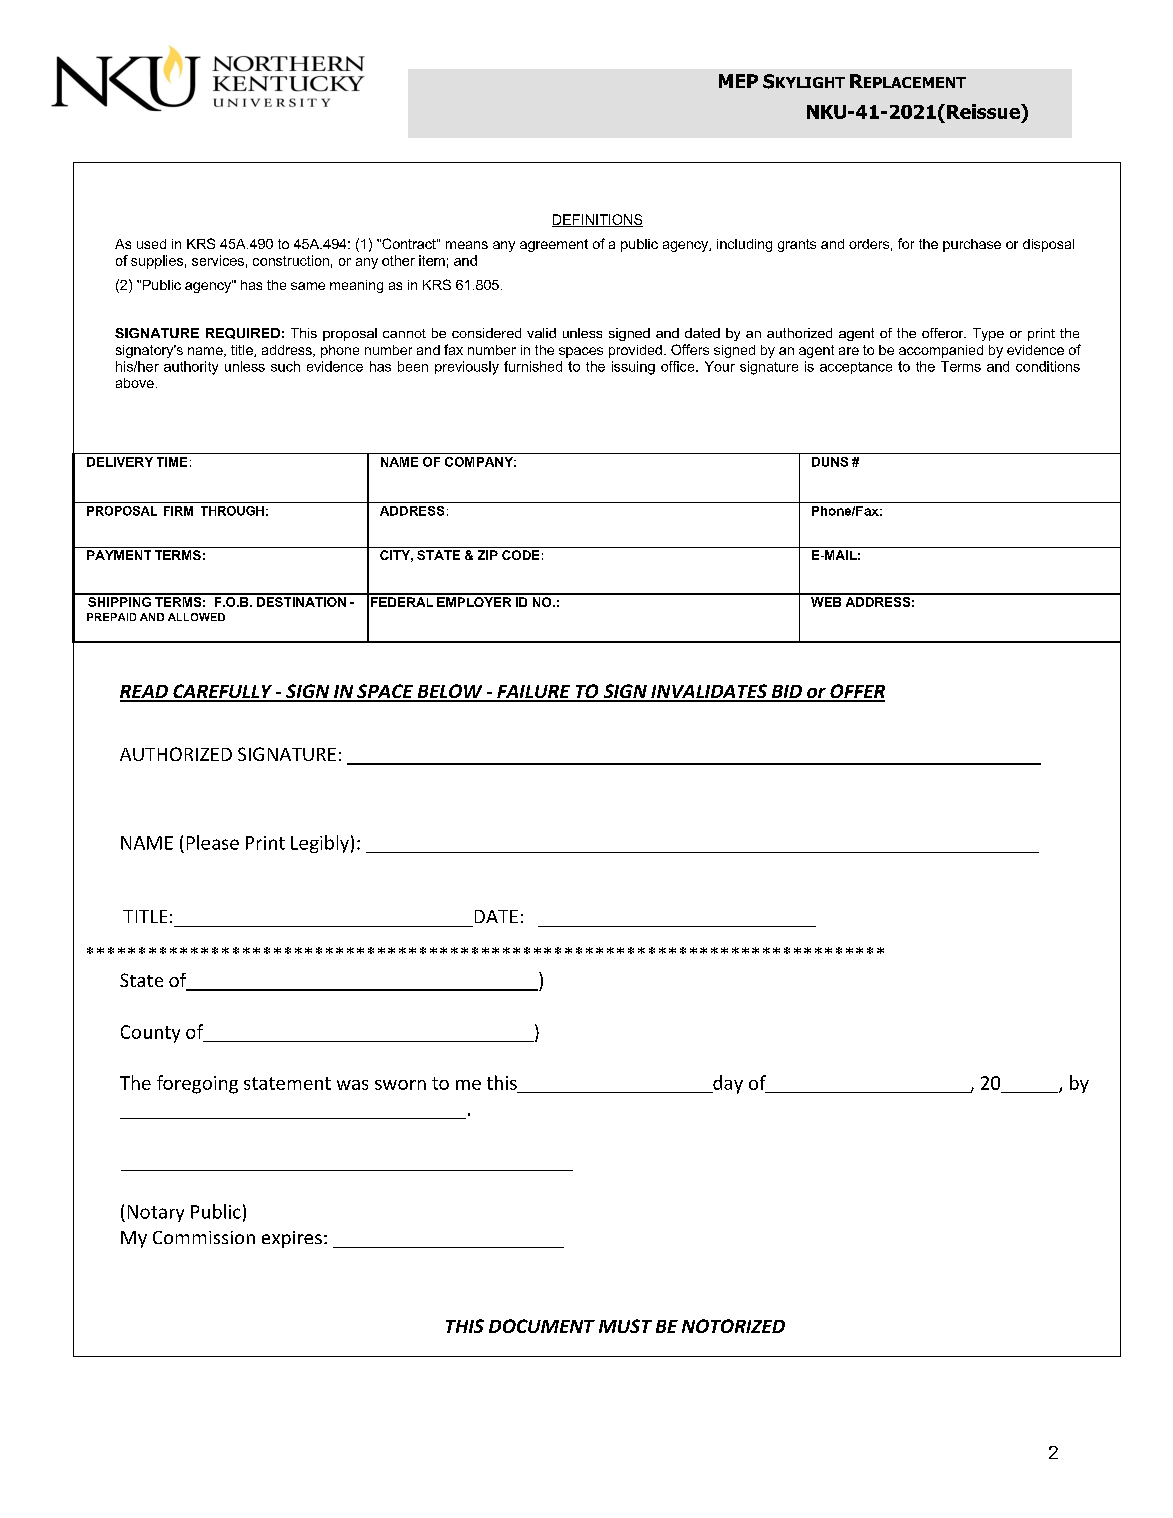  Describe the element at coordinates (191, 368) in the screenshot. I see `authority` at that location.
